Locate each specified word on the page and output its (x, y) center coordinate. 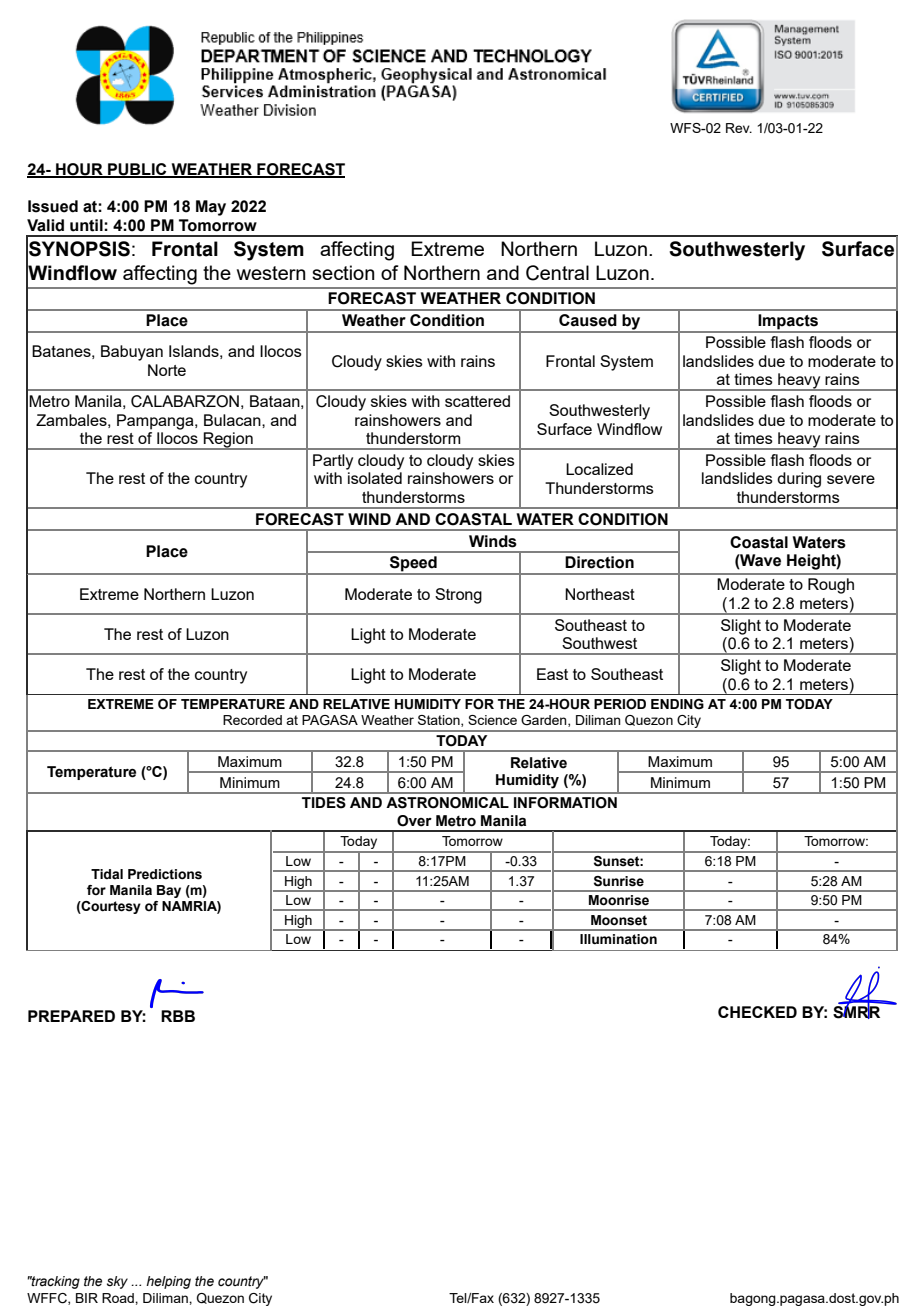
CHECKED (757, 1012)
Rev (739, 128)
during (799, 480)
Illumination (618, 939)
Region (228, 441)
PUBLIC (137, 170)
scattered (477, 401)
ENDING (677, 704)
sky (117, 1282)
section (343, 272)
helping (168, 1282)
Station (440, 721)
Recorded (252, 720)
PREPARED (71, 1016)
